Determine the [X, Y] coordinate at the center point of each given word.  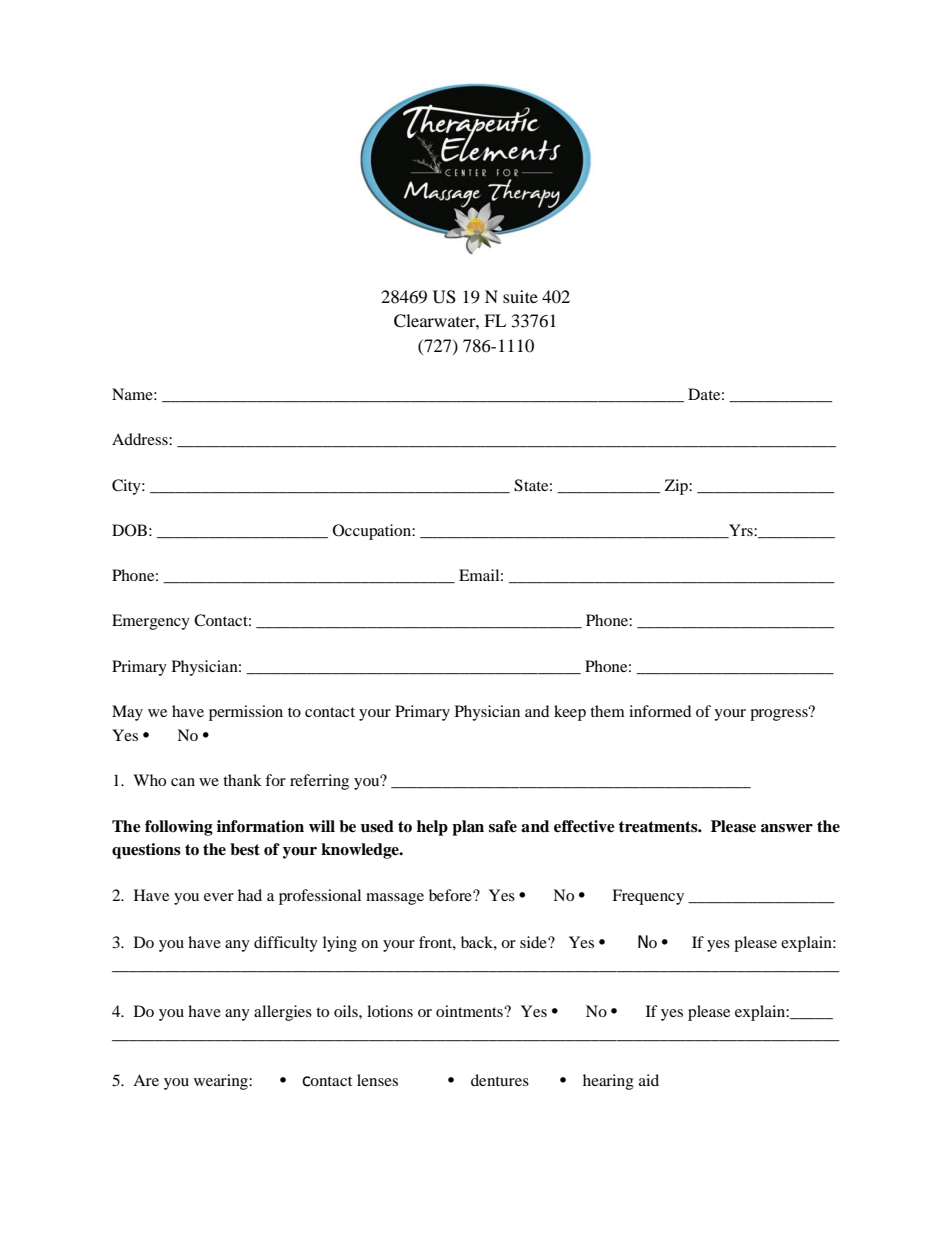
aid [649, 1080]
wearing [222, 1082]
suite [520, 296]
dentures [500, 1080]
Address [141, 439]
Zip [677, 487]
